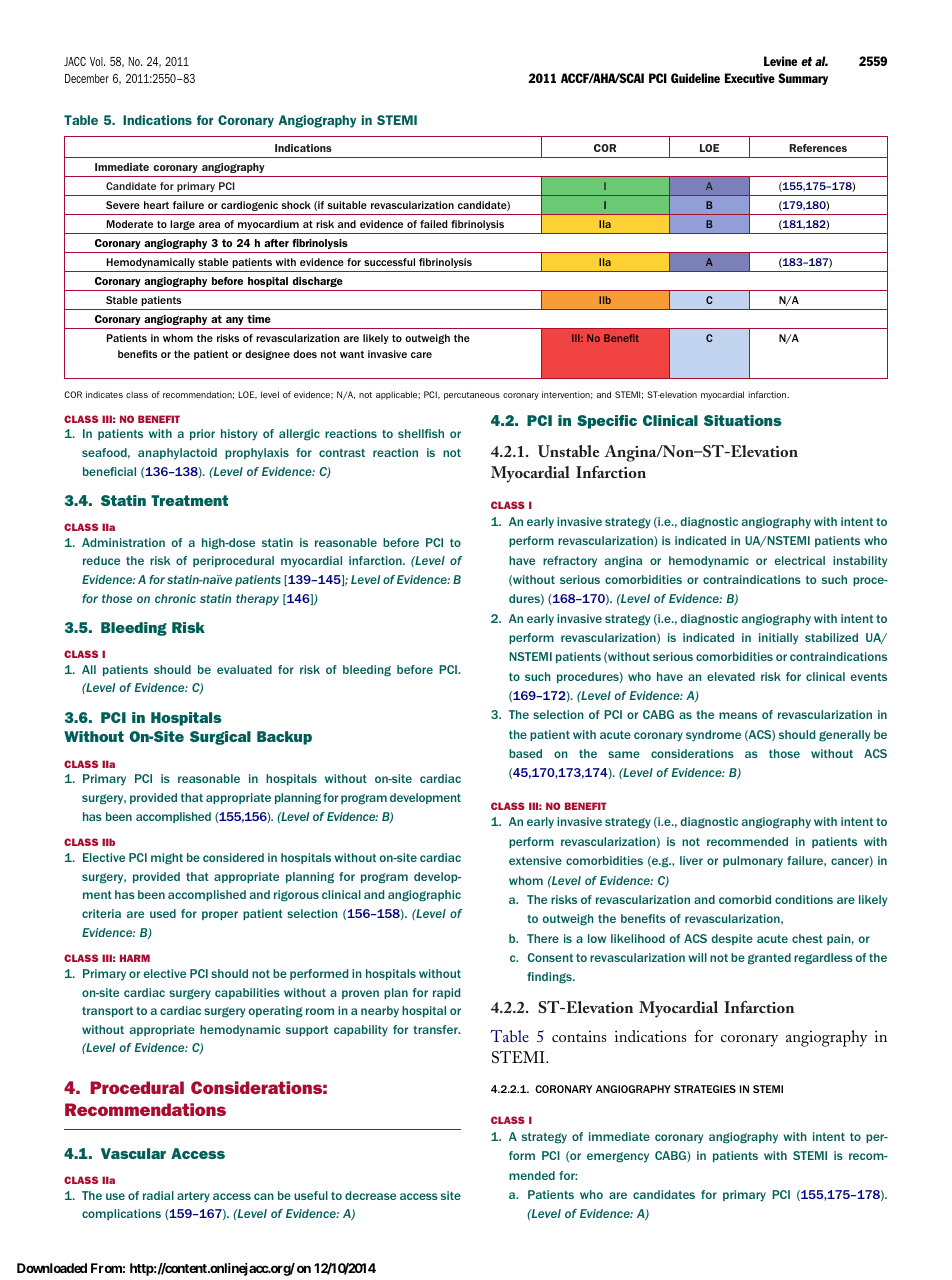 The image size is (952, 1280). I want to click on complications, so click(121, 1214).
